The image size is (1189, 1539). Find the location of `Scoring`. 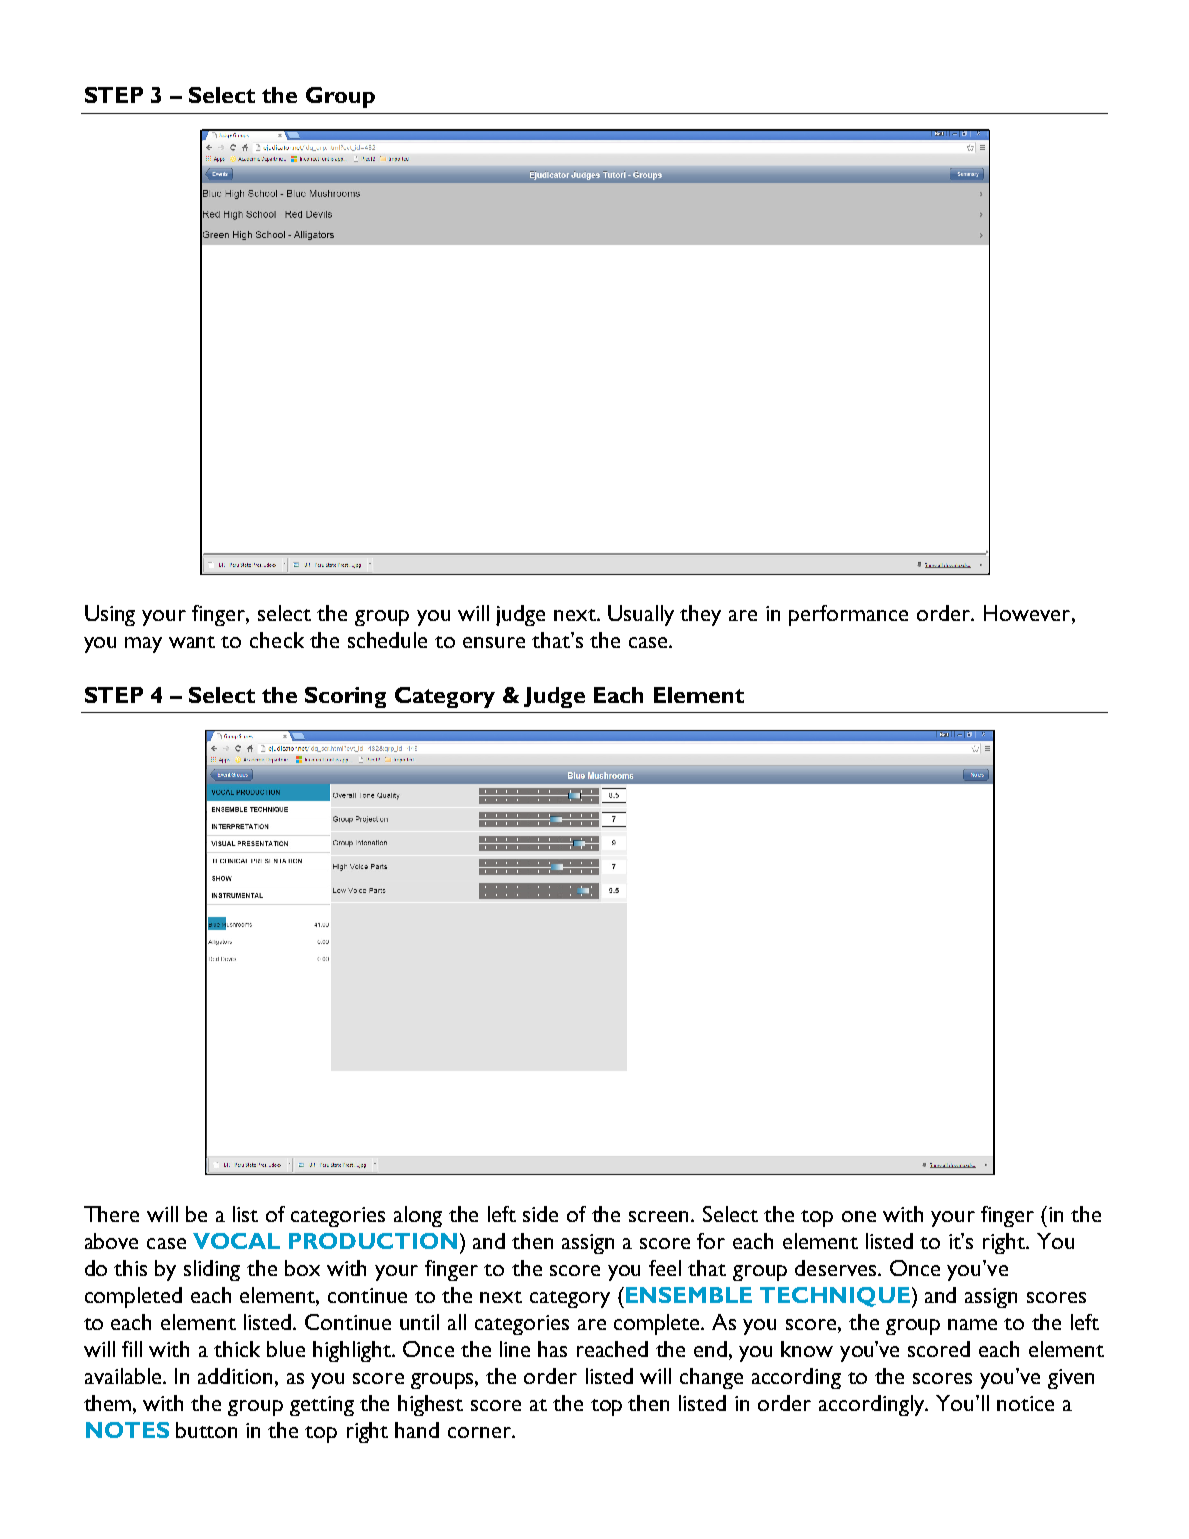

Scoring is located at coordinates (345, 697).
